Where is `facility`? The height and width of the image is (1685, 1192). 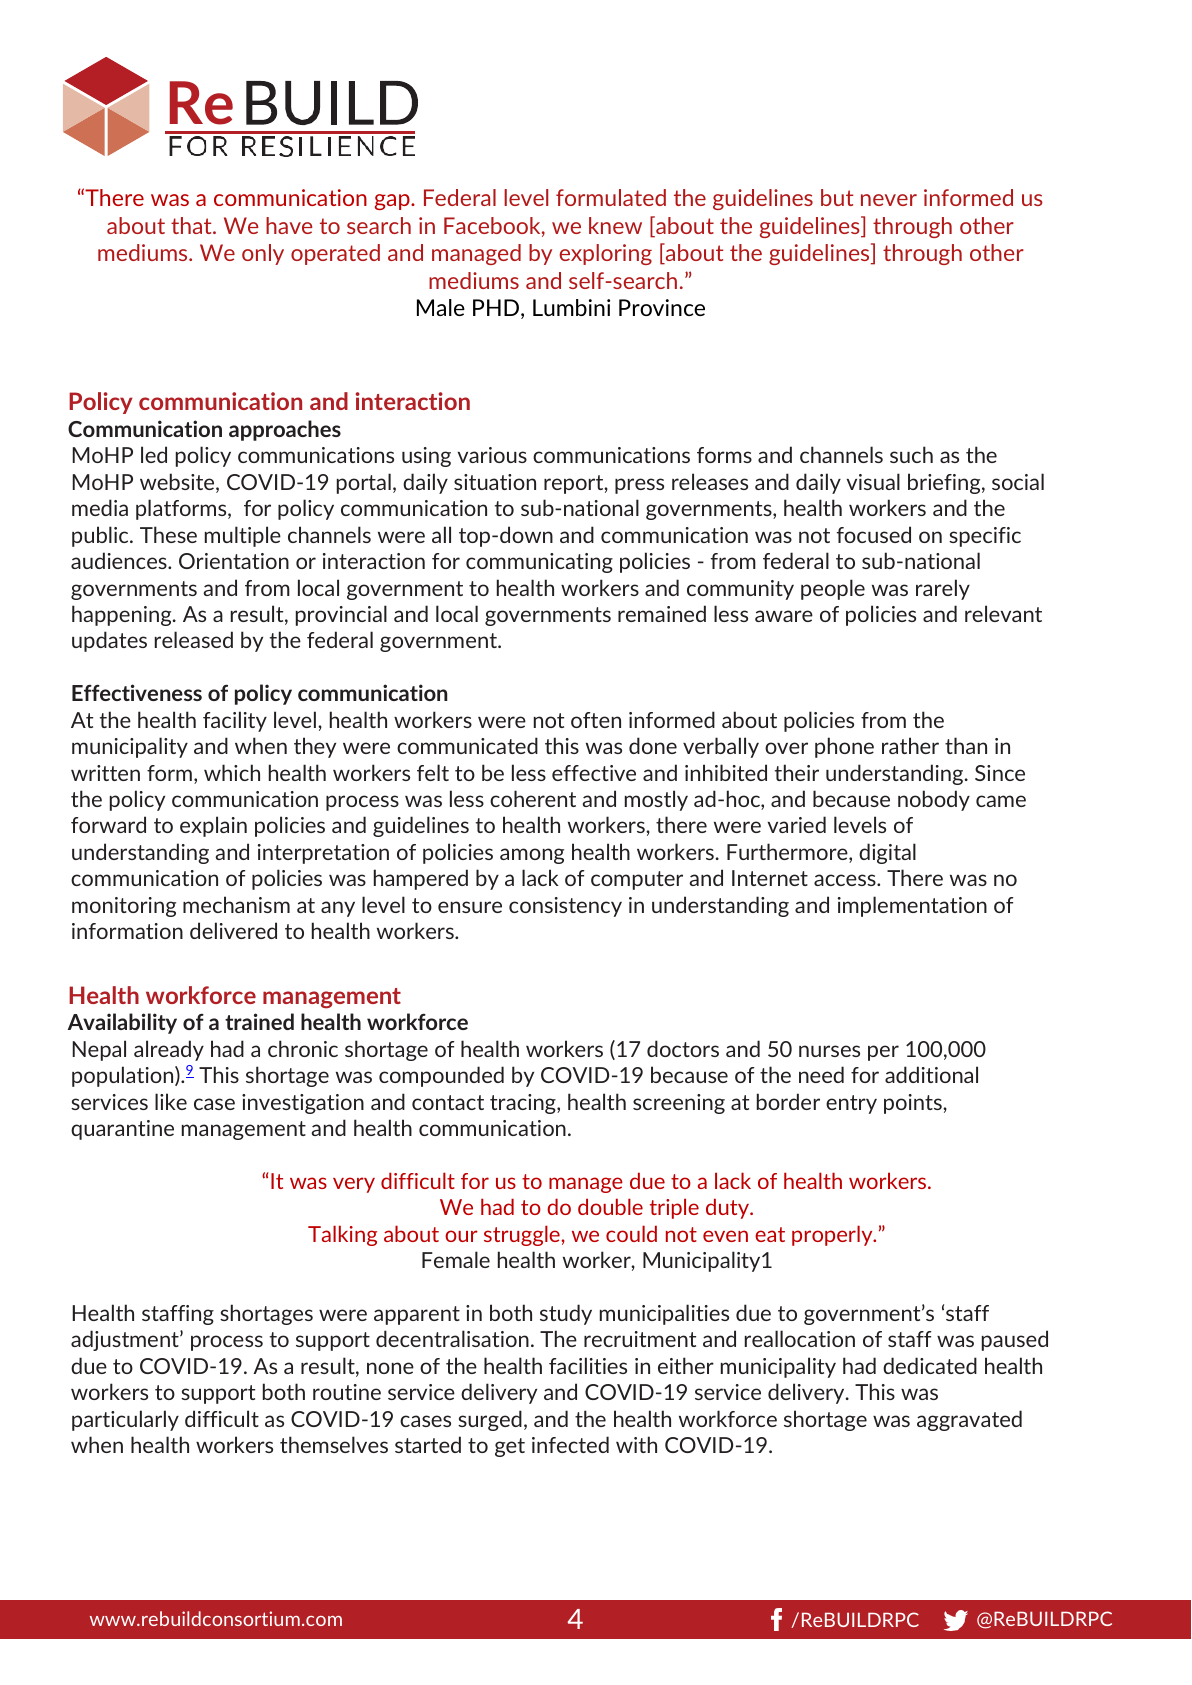 facility is located at coordinates (235, 721).
